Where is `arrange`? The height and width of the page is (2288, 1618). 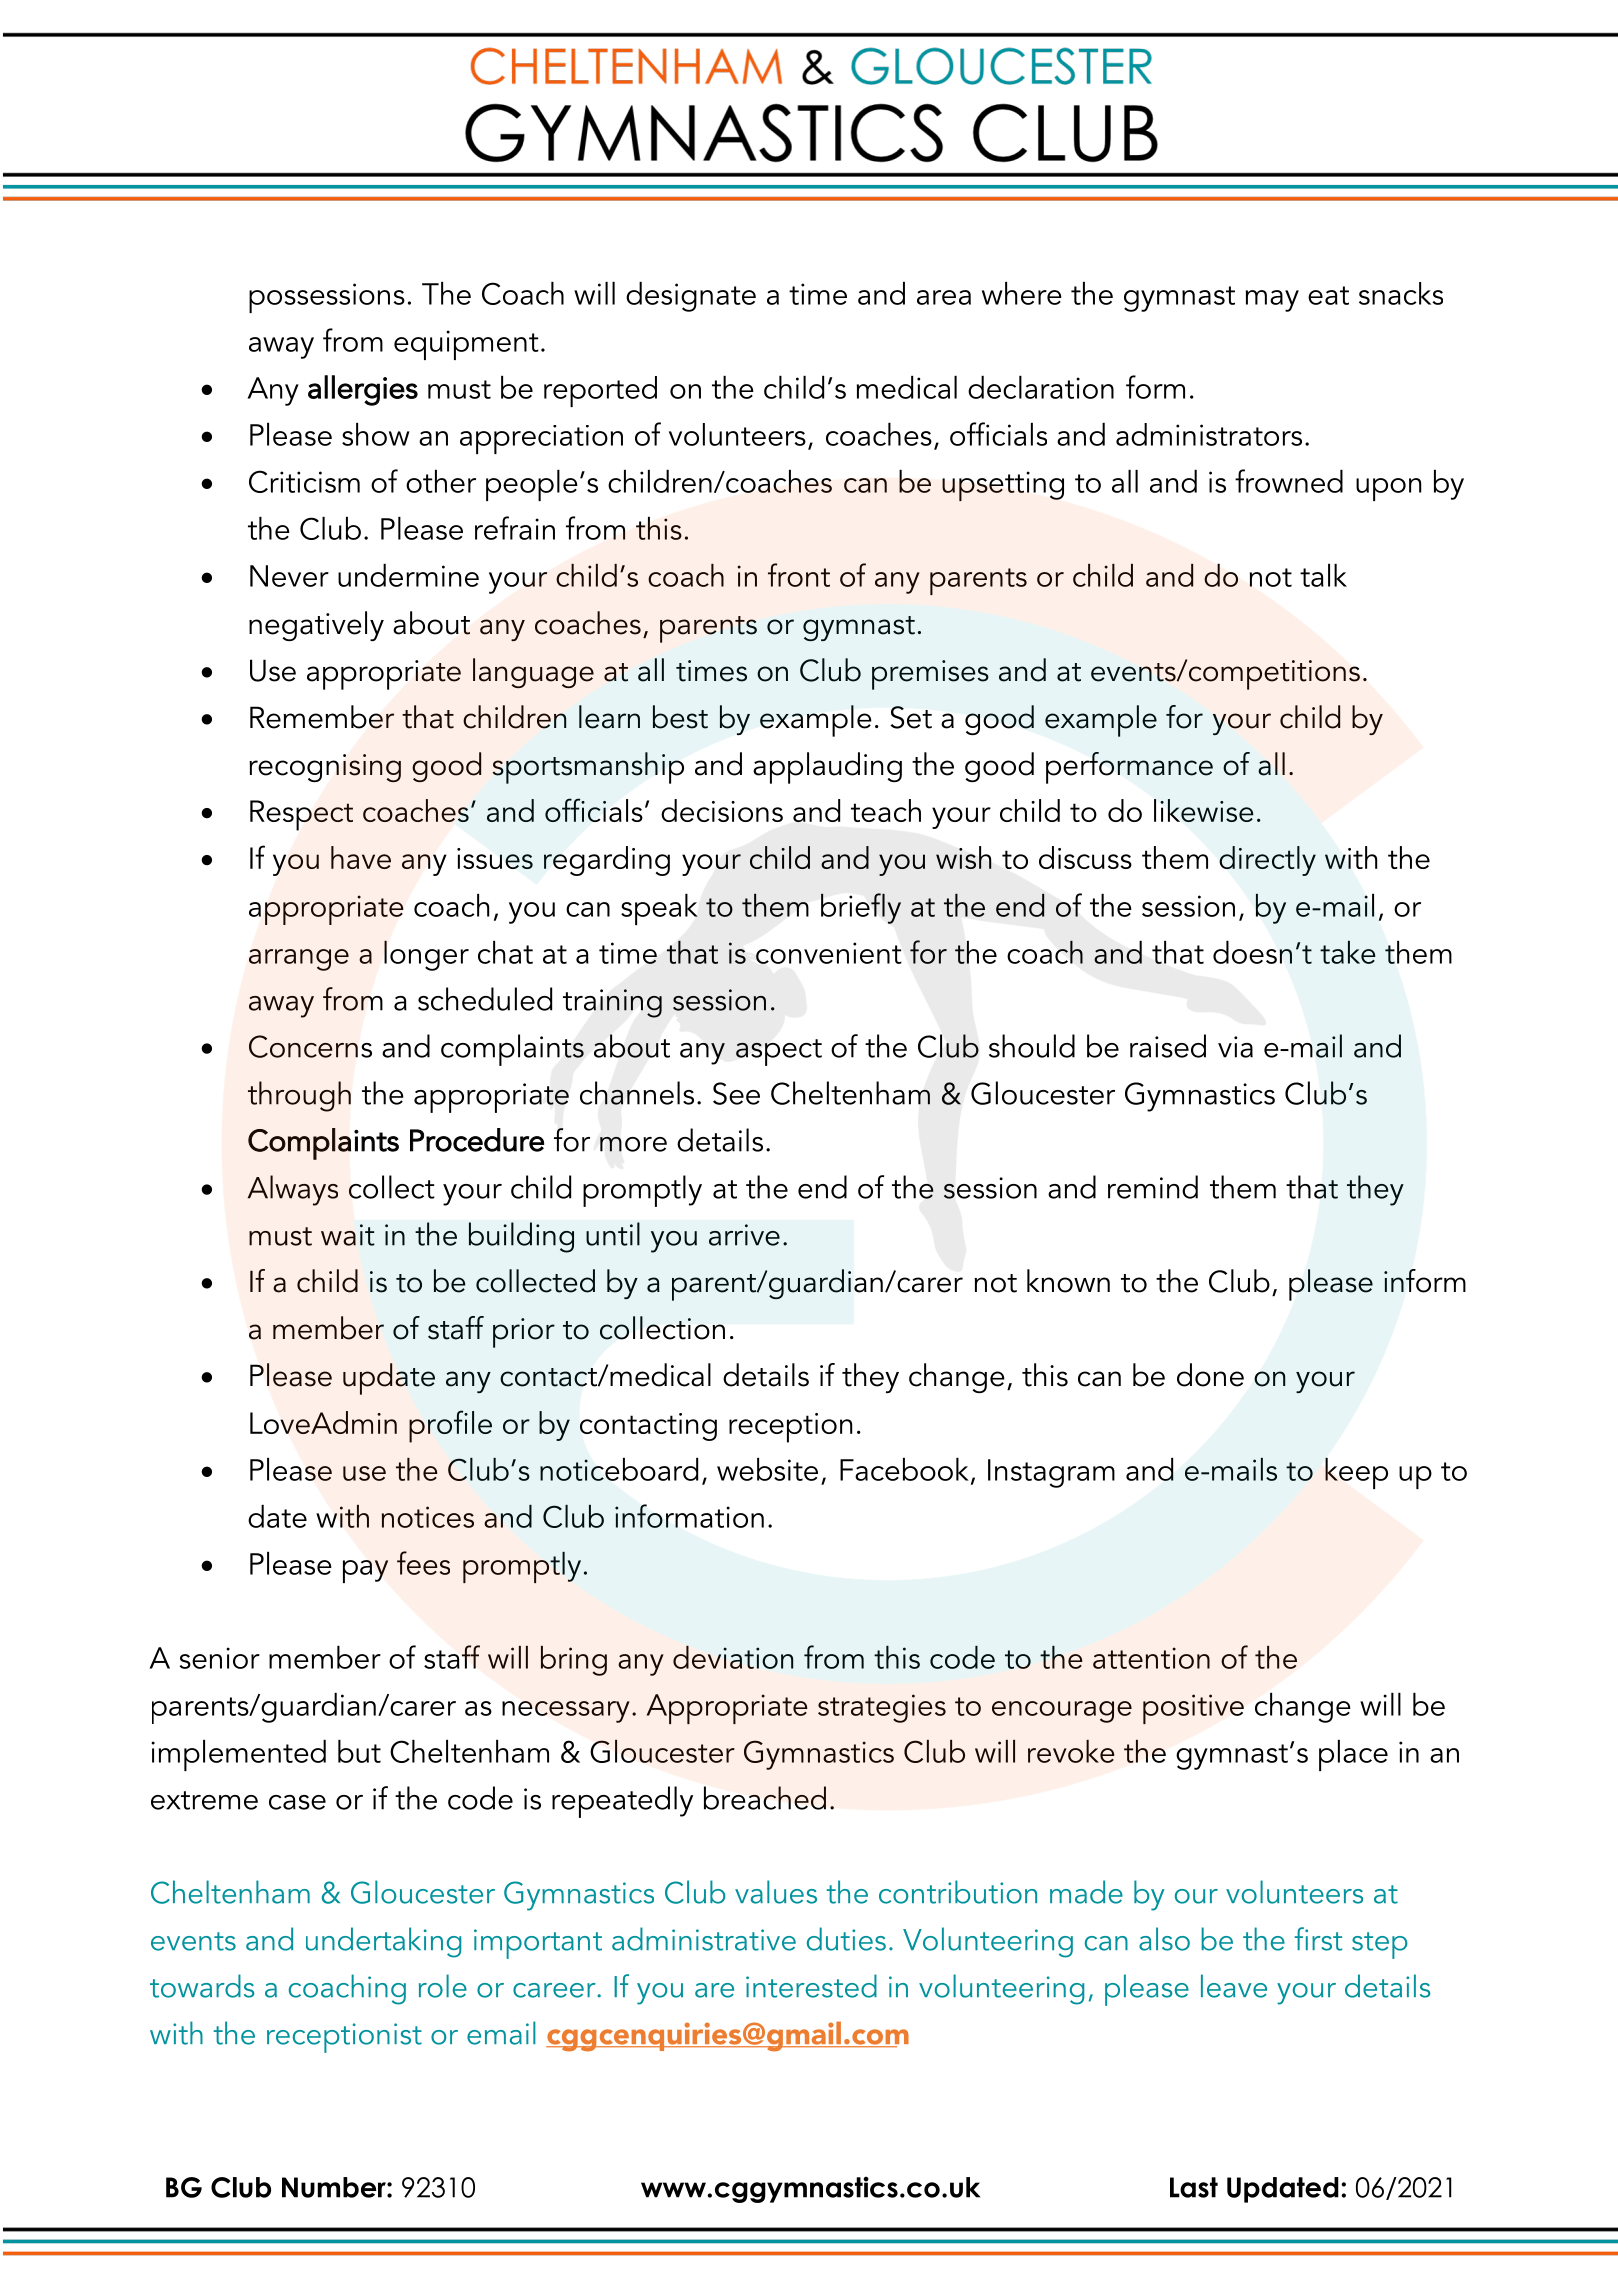
arrange is located at coordinates (299, 960).
